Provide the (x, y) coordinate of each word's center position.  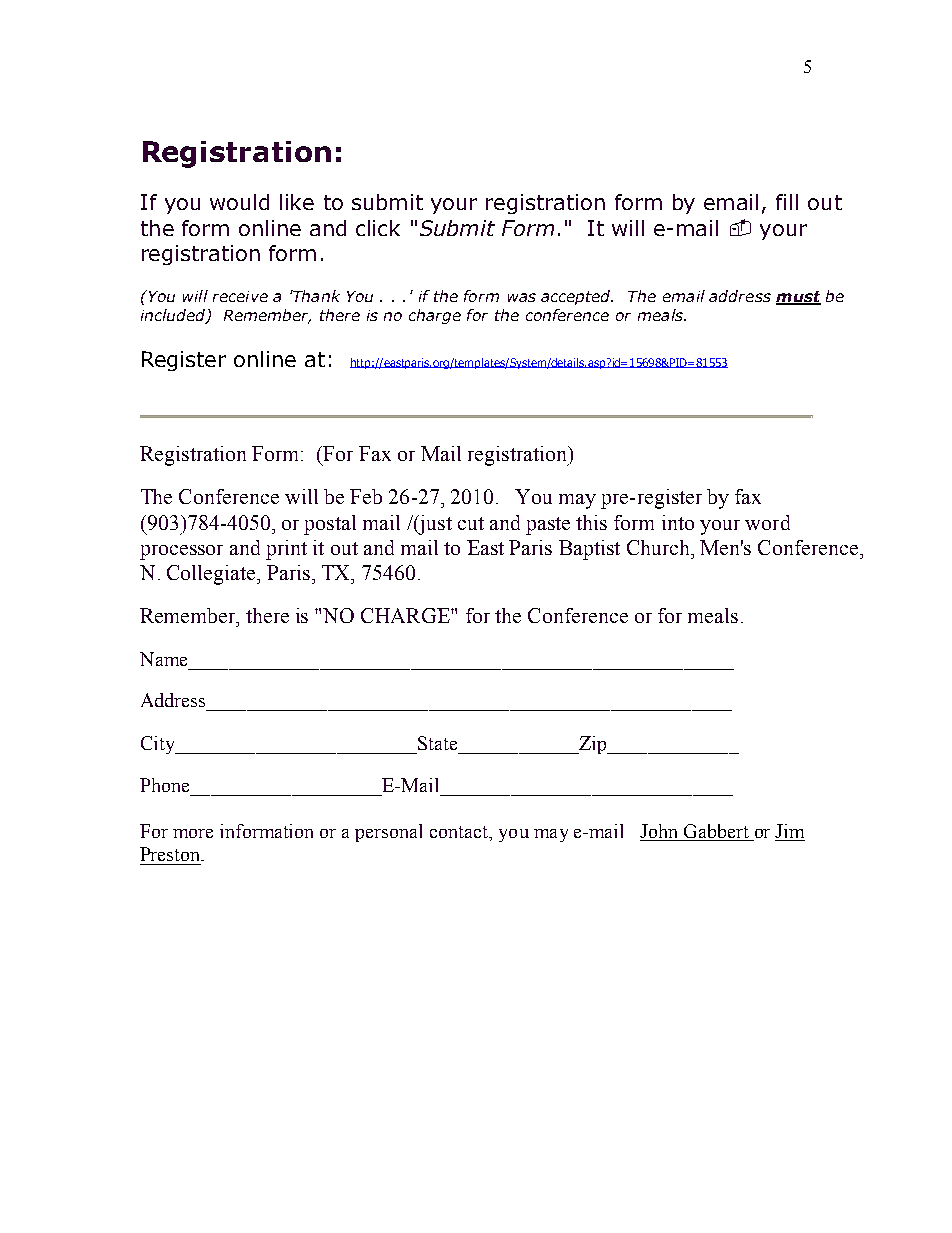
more (193, 833)
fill (787, 202)
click (378, 228)
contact (460, 832)
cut (471, 523)
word (767, 522)
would (239, 202)
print (286, 550)
